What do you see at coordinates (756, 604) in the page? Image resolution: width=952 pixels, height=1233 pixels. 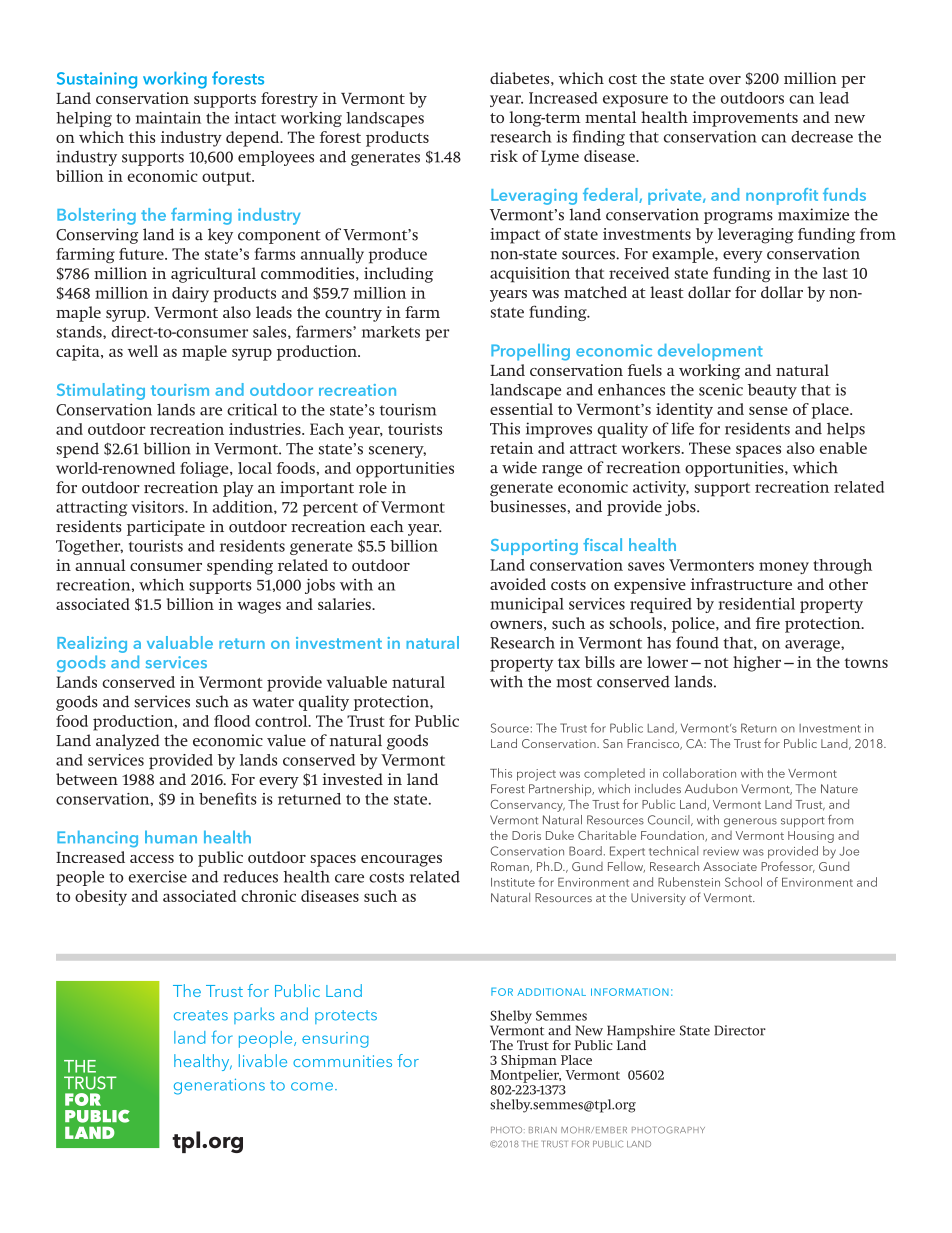 I see `residential` at bounding box center [756, 604].
